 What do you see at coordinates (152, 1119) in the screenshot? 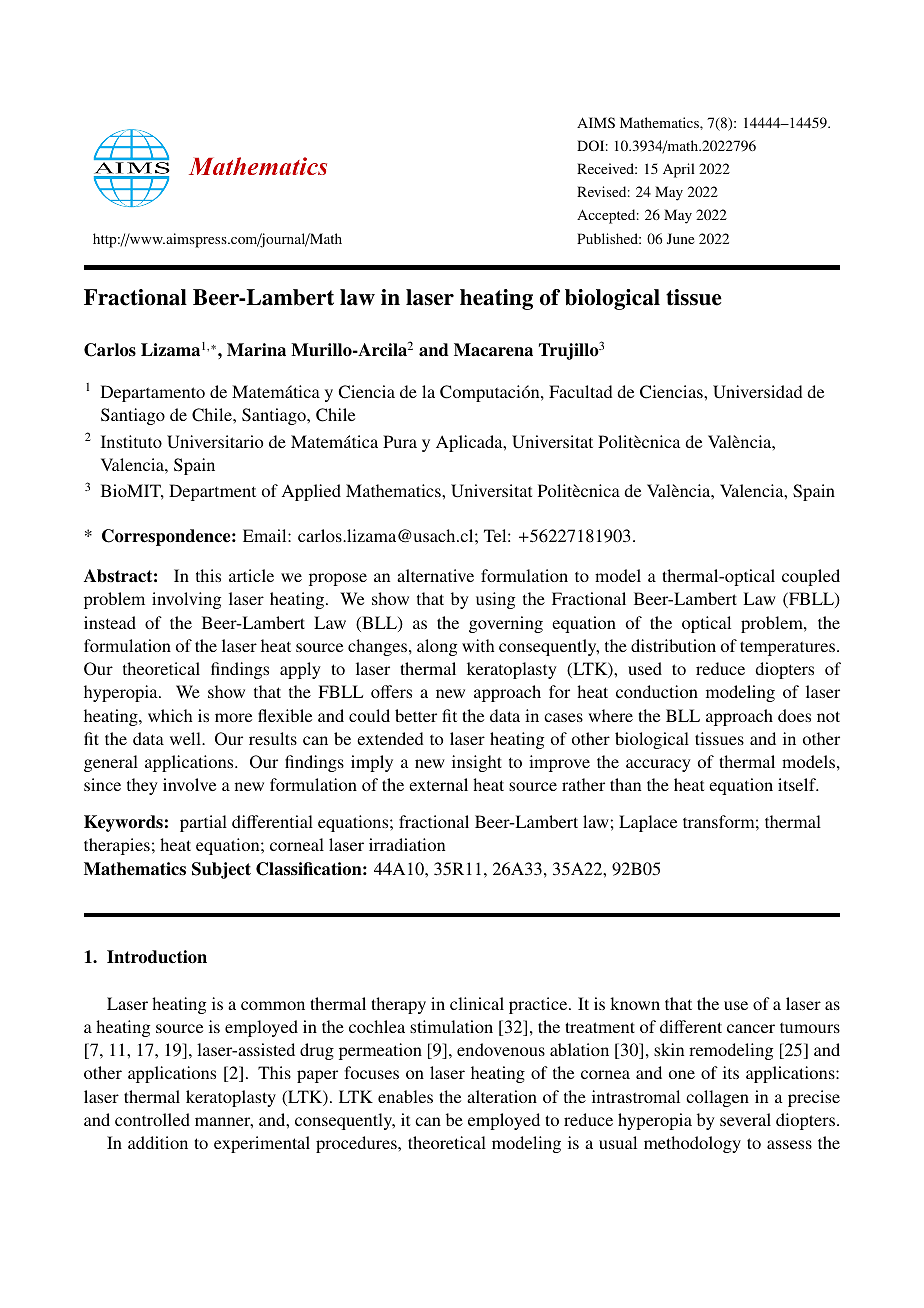
I see `controlled` at bounding box center [152, 1119].
